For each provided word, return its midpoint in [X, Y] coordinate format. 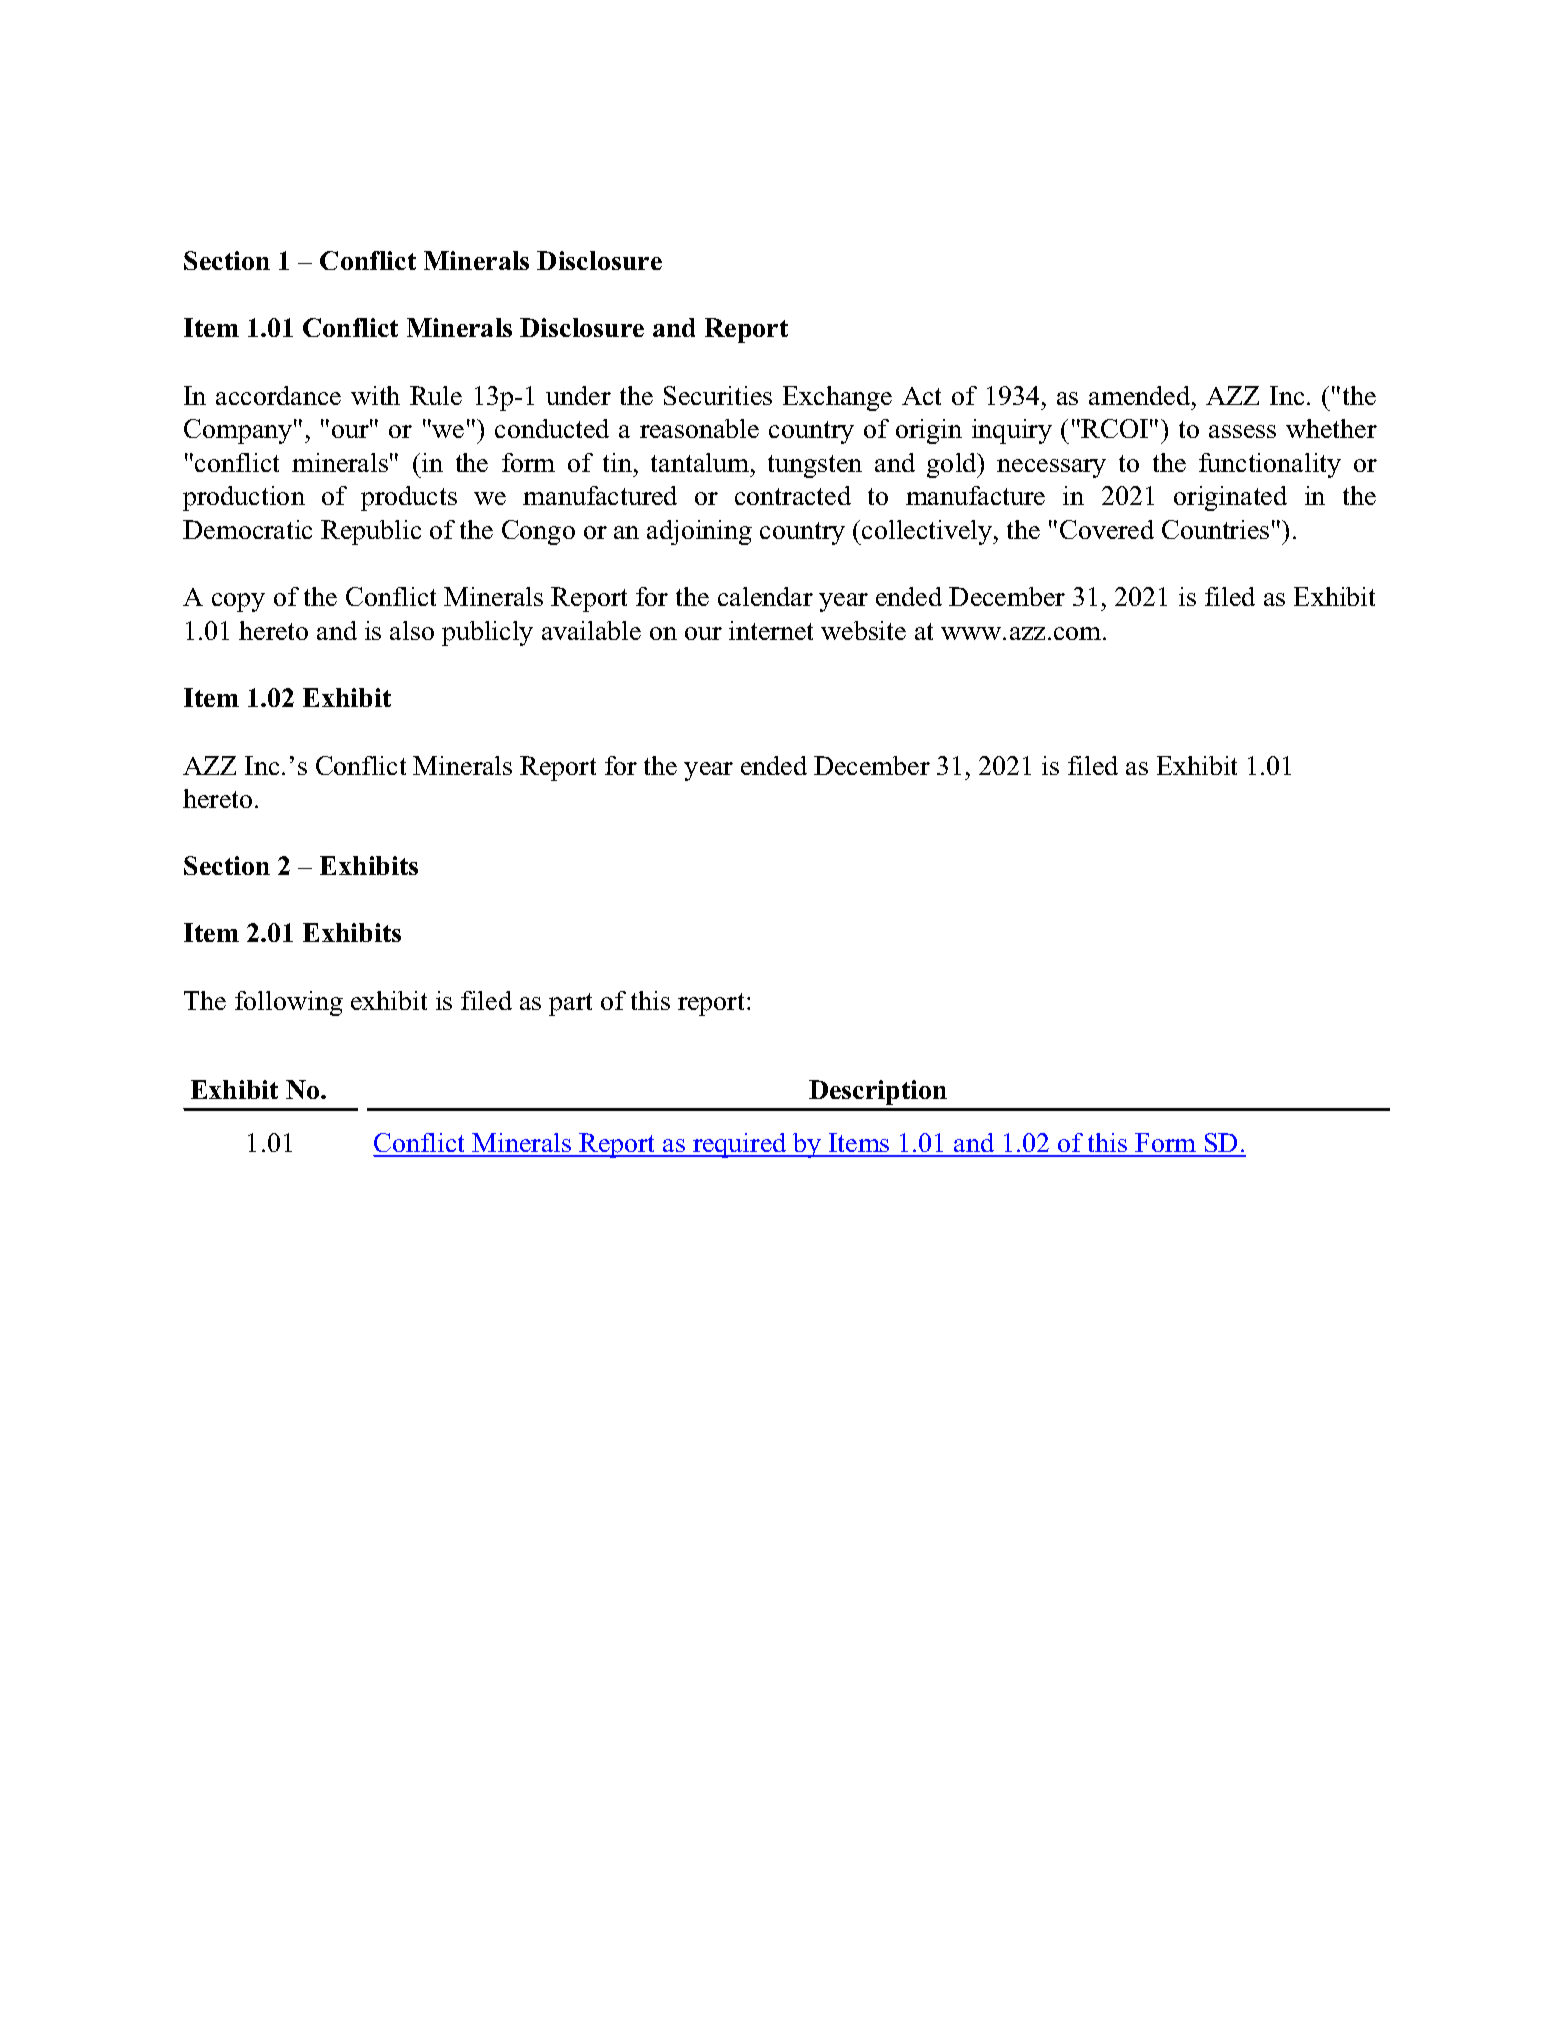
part [570, 1004]
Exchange [837, 398]
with [375, 395]
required [740, 1145]
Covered [1107, 529]
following [289, 1003]
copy [238, 602]
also [412, 630]
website [863, 630]
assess [1242, 431]
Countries [1215, 529]
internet [771, 630]
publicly [487, 633]
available [591, 630]
